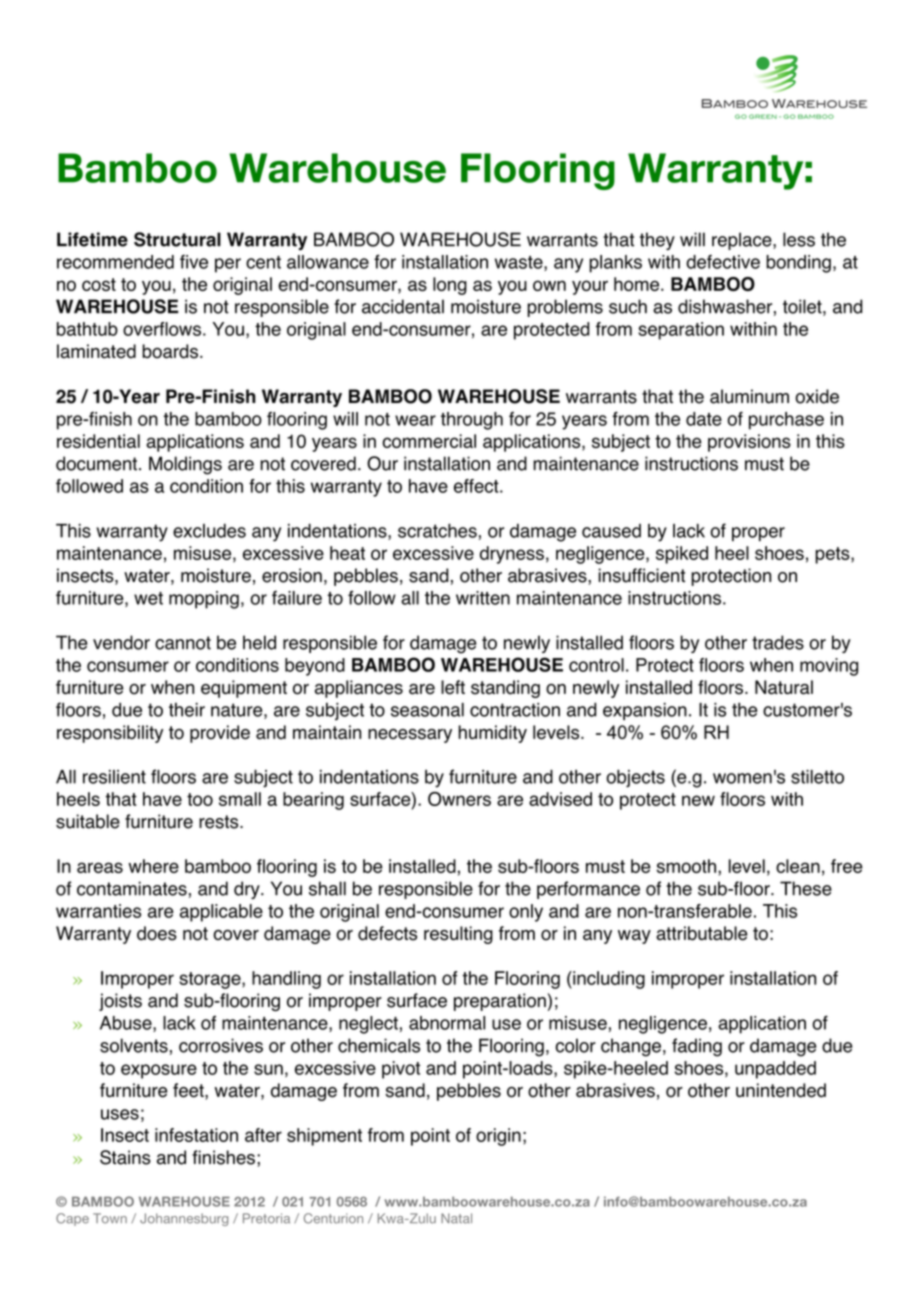 Image resolution: width=924 pixels, height=1308 pixels. What do you see at coordinates (763, 116) in the image?
I see `GREEN` at bounding box center [763, 116].
